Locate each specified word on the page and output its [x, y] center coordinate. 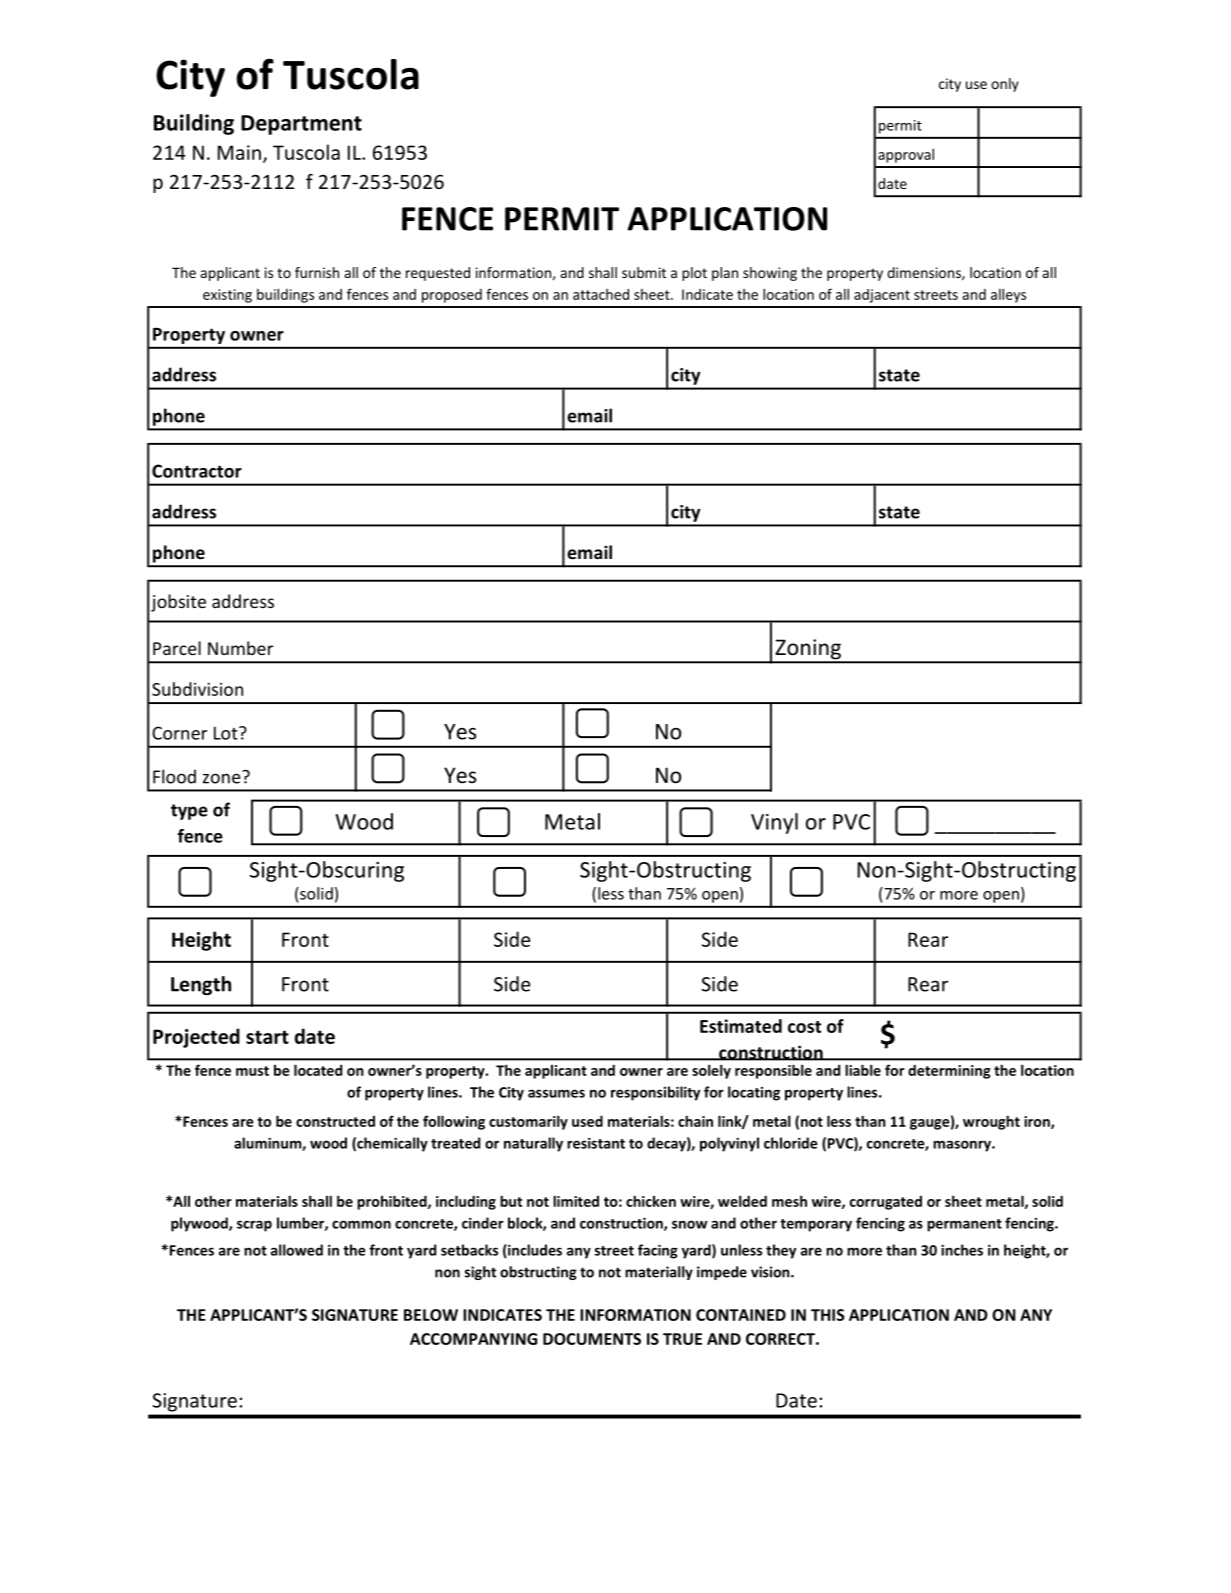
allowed [297, 1250]
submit [644, 272]
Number [240, 648]
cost [804, 1027]
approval [906, 155]
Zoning [808, 650]
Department [301, 125]
